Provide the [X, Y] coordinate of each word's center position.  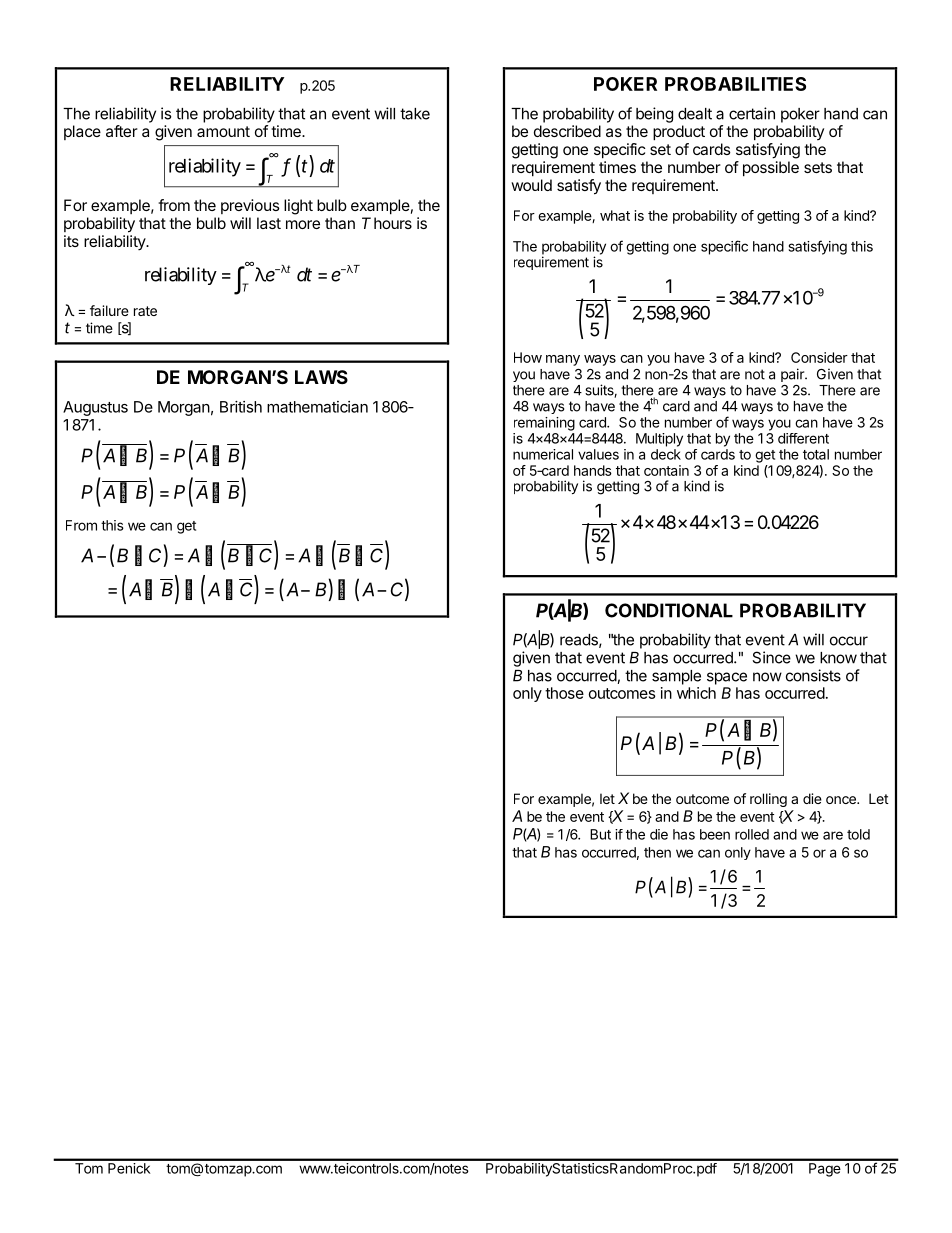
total [816, 454]
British [241, 407]
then [657, 852]
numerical [543, 454]
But [600, 834]
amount [223, 131]
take [415, 114]
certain [752, 113]
